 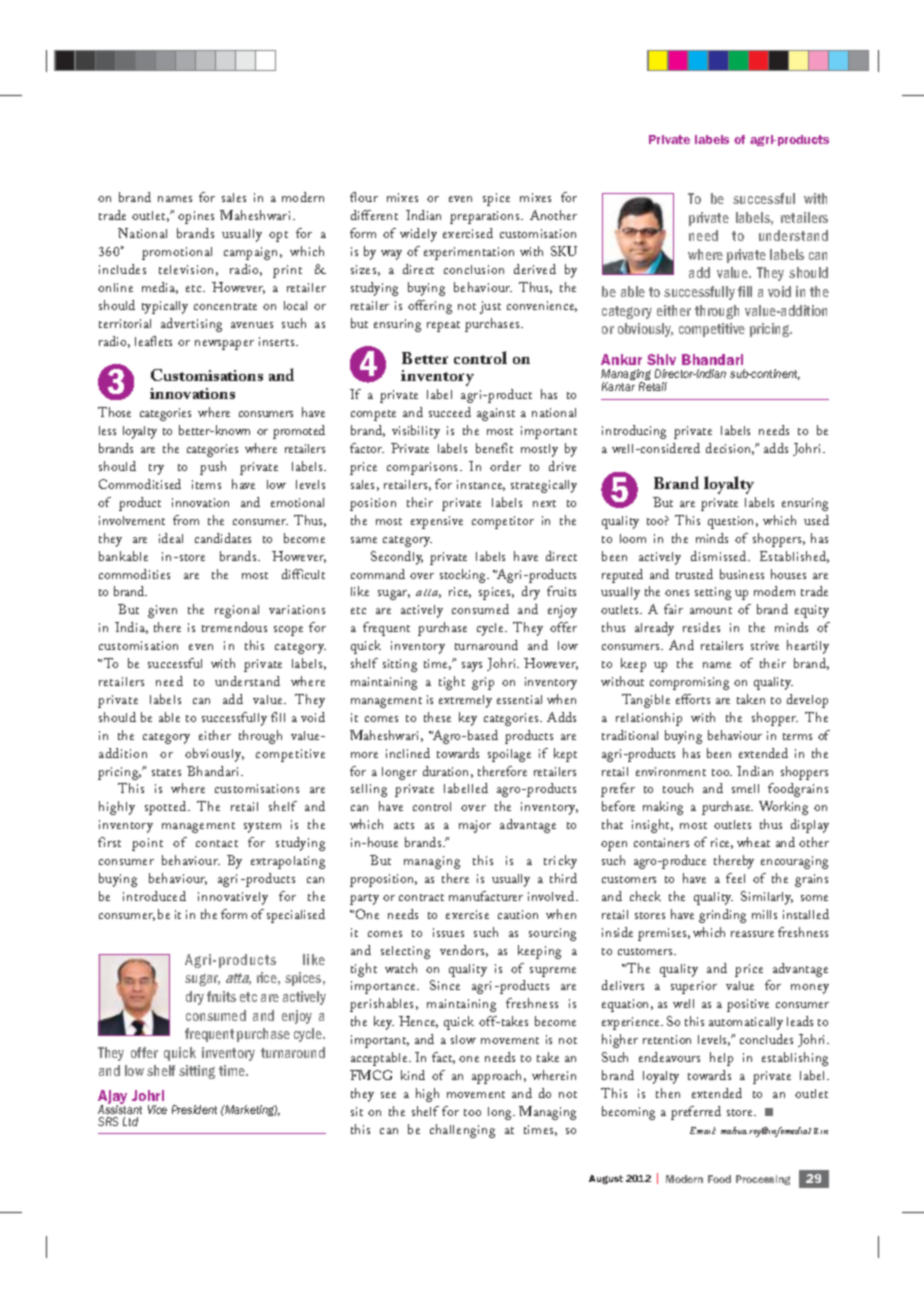 What do you see at coordinates (475, 826) in the image?
I see `major` at bounding box center [475, 826].
